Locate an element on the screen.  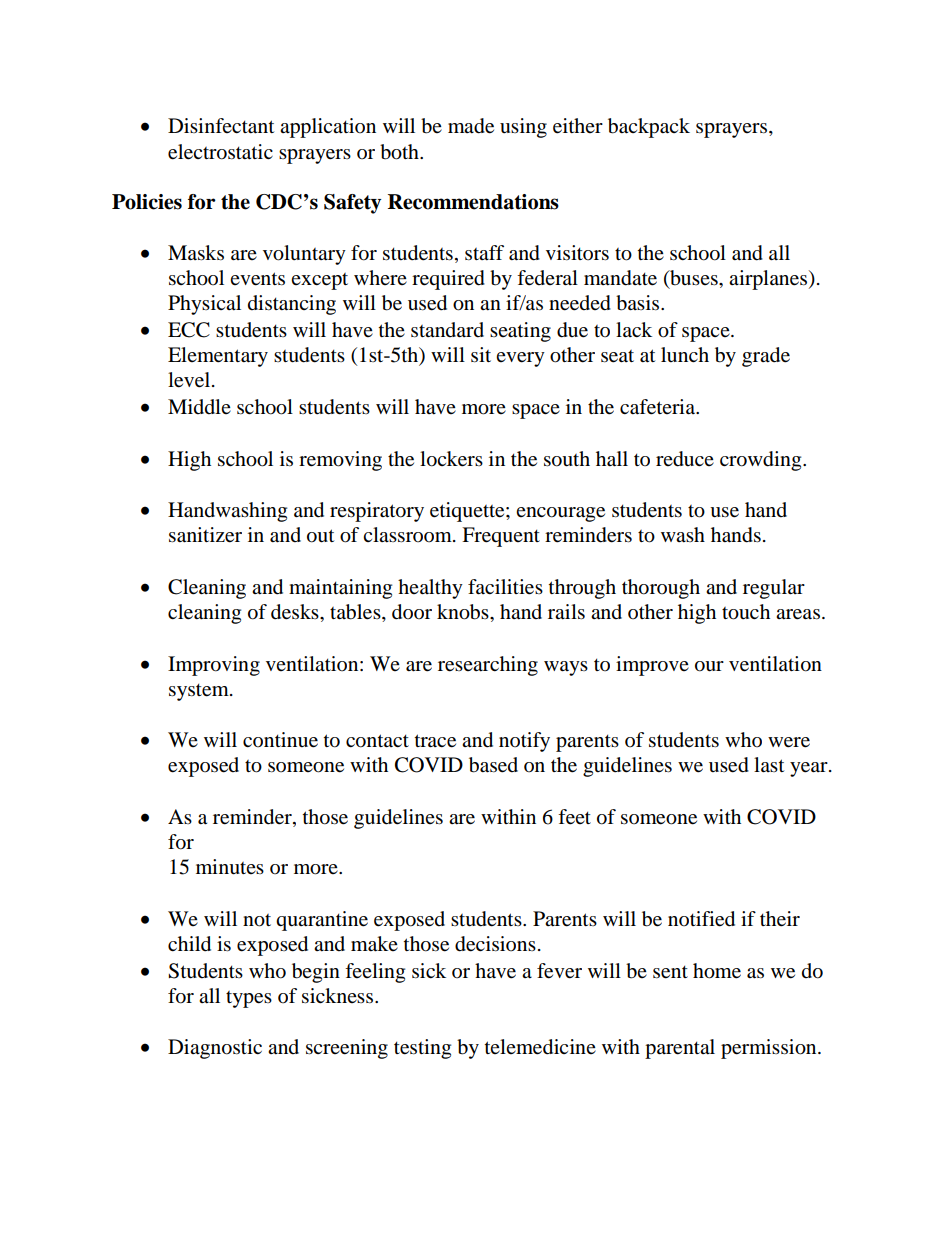
were is located at coordinates (789, 742).
